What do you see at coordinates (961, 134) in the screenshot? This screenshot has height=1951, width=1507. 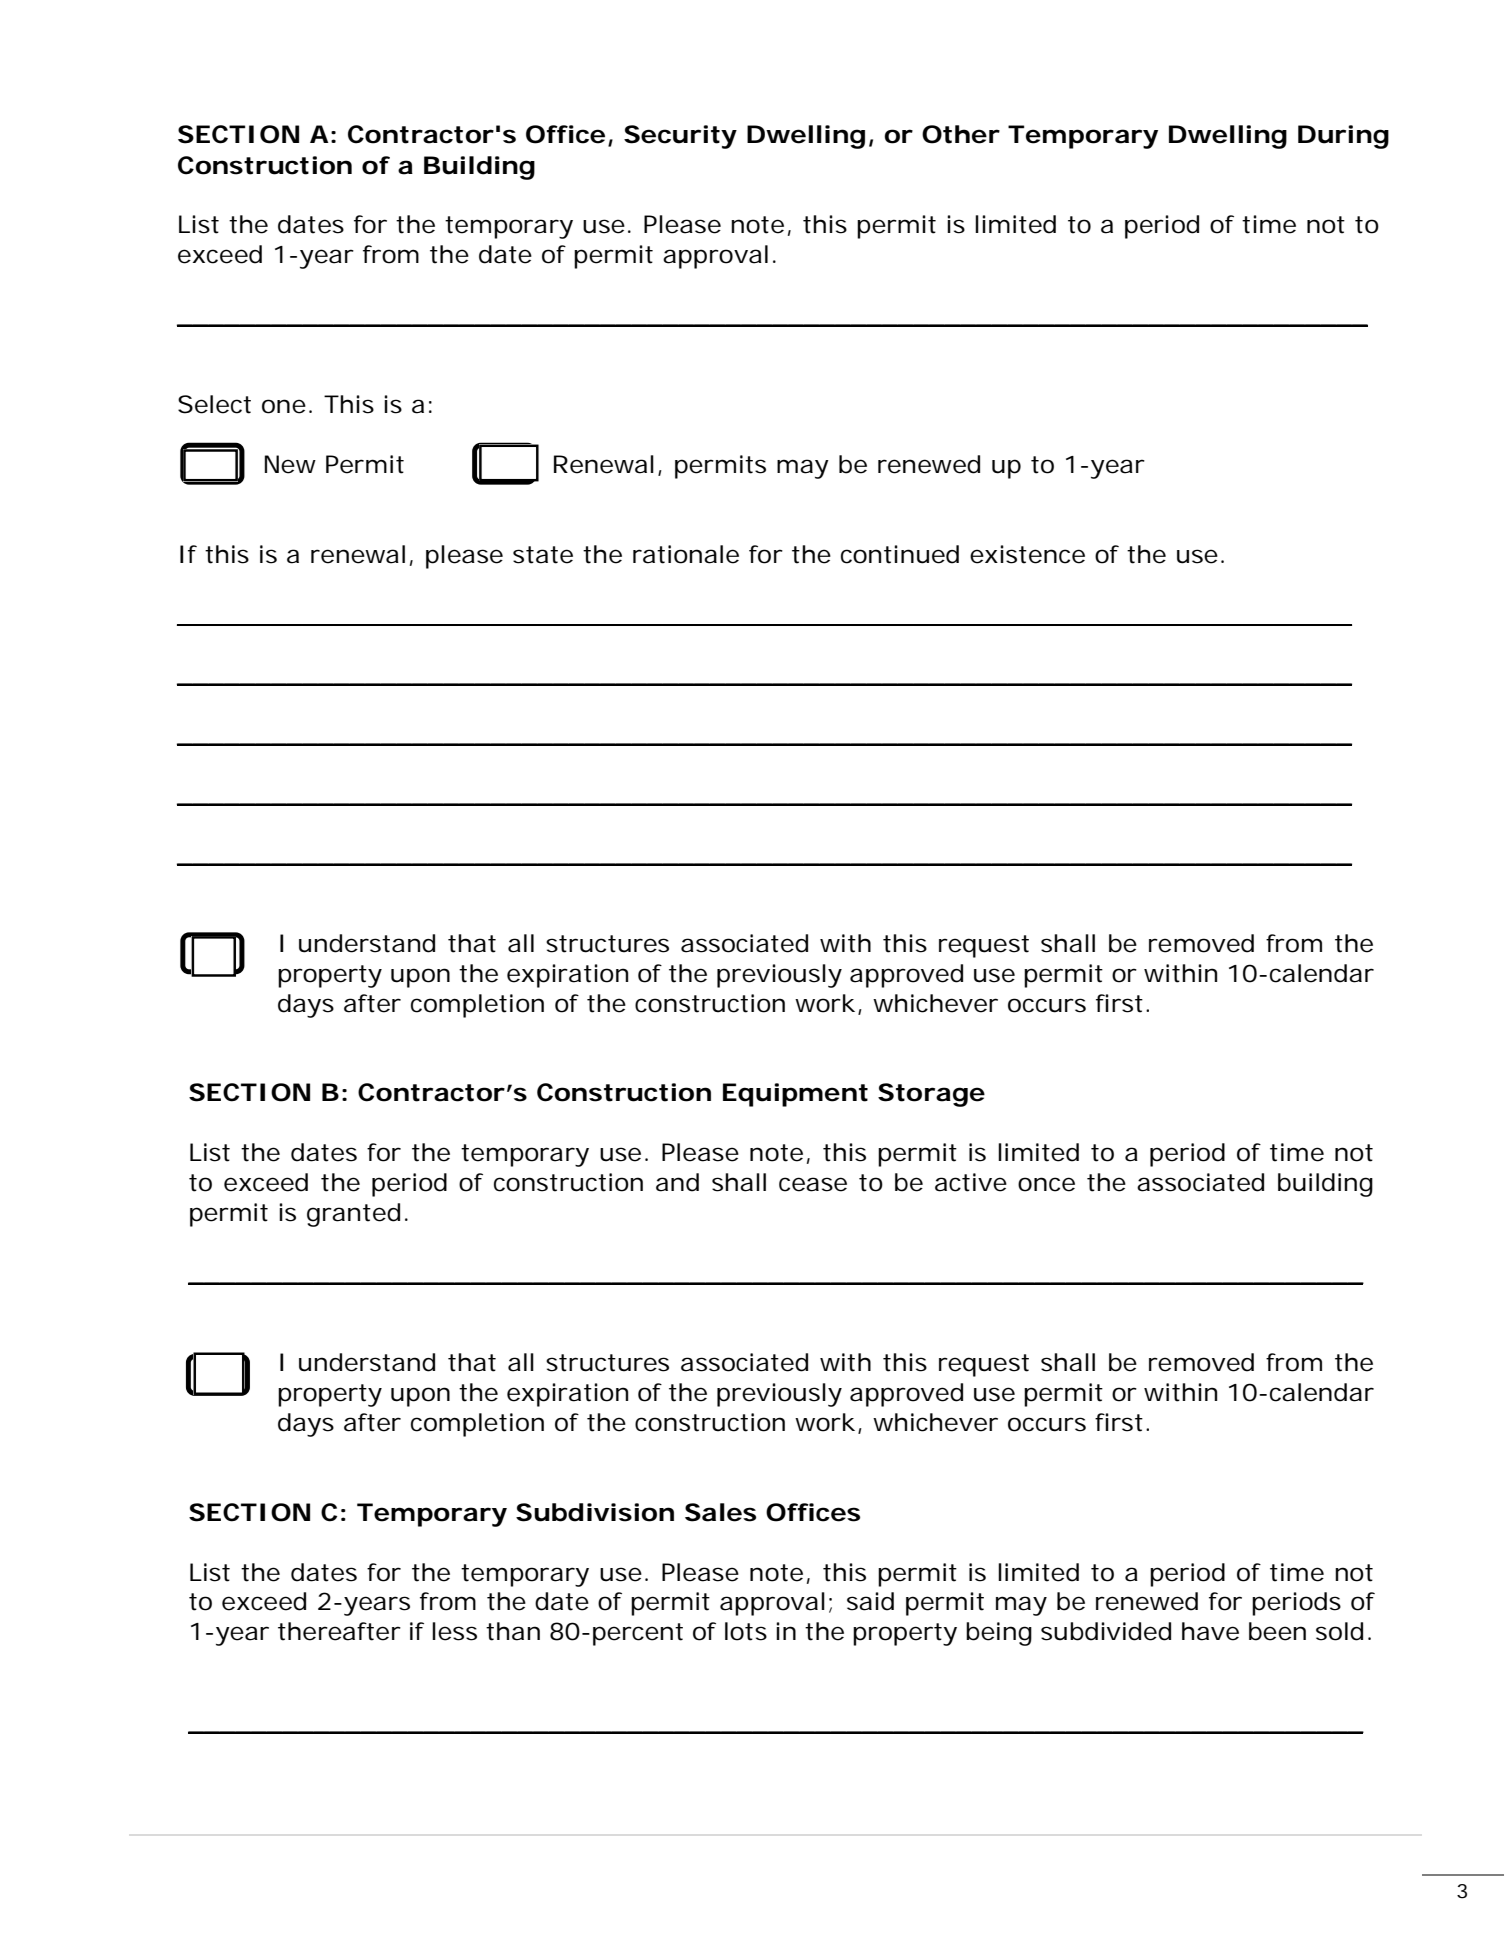 I see `Other` at bounding box center [961, 134].
